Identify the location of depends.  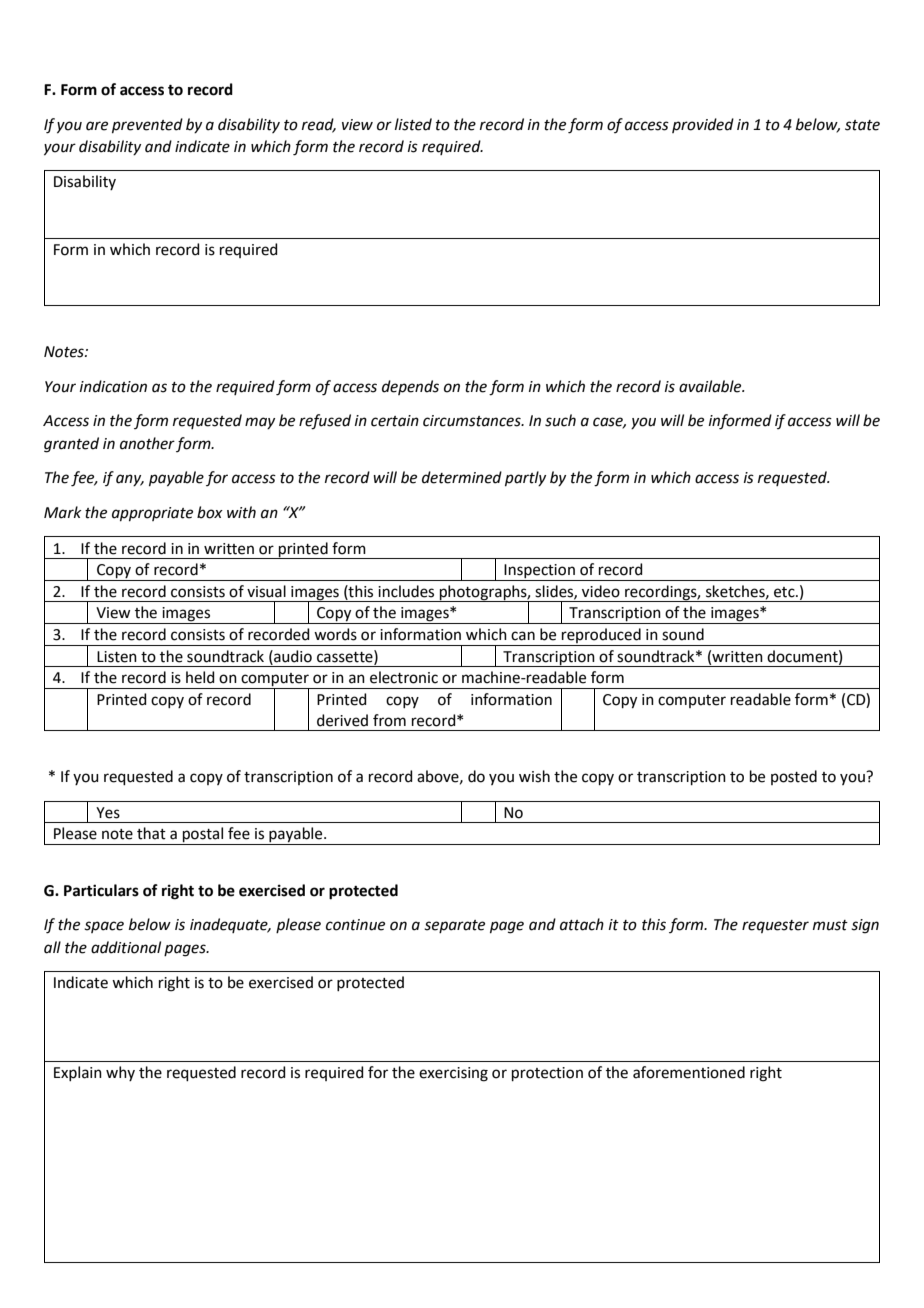
(410, 387).
